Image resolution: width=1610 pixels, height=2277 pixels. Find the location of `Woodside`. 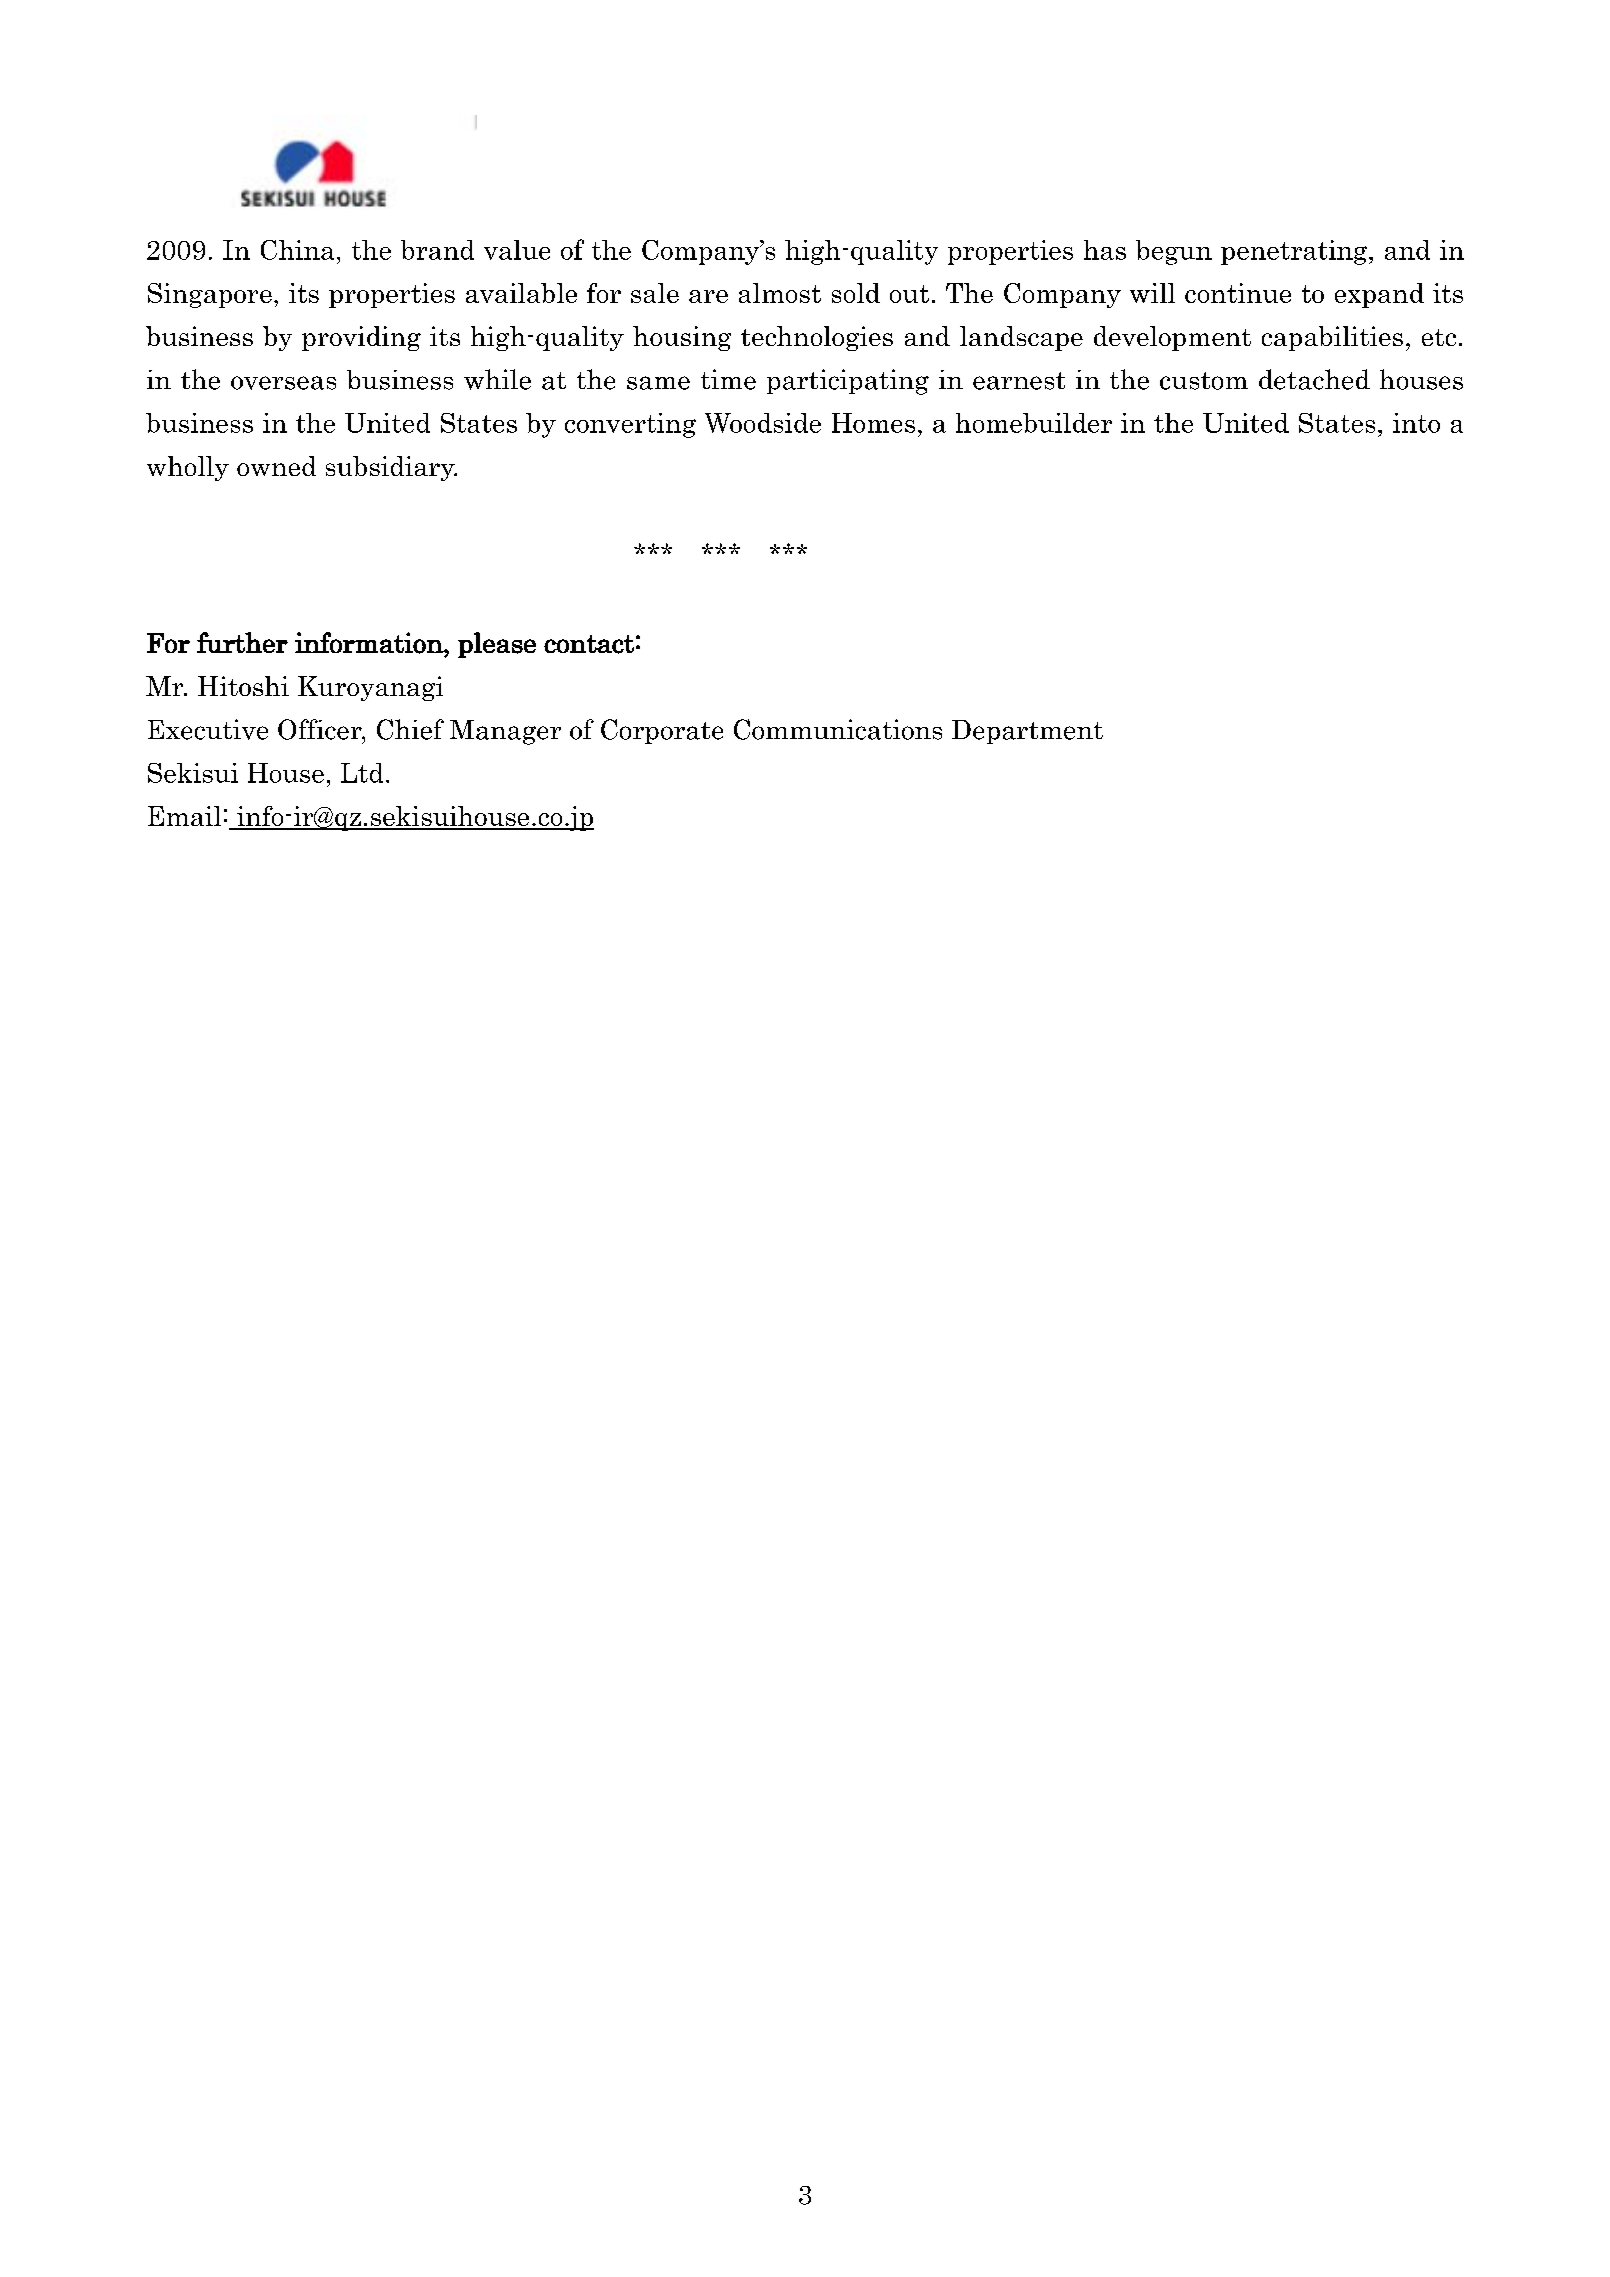

Woodside is located at coordinates (763, 423).
